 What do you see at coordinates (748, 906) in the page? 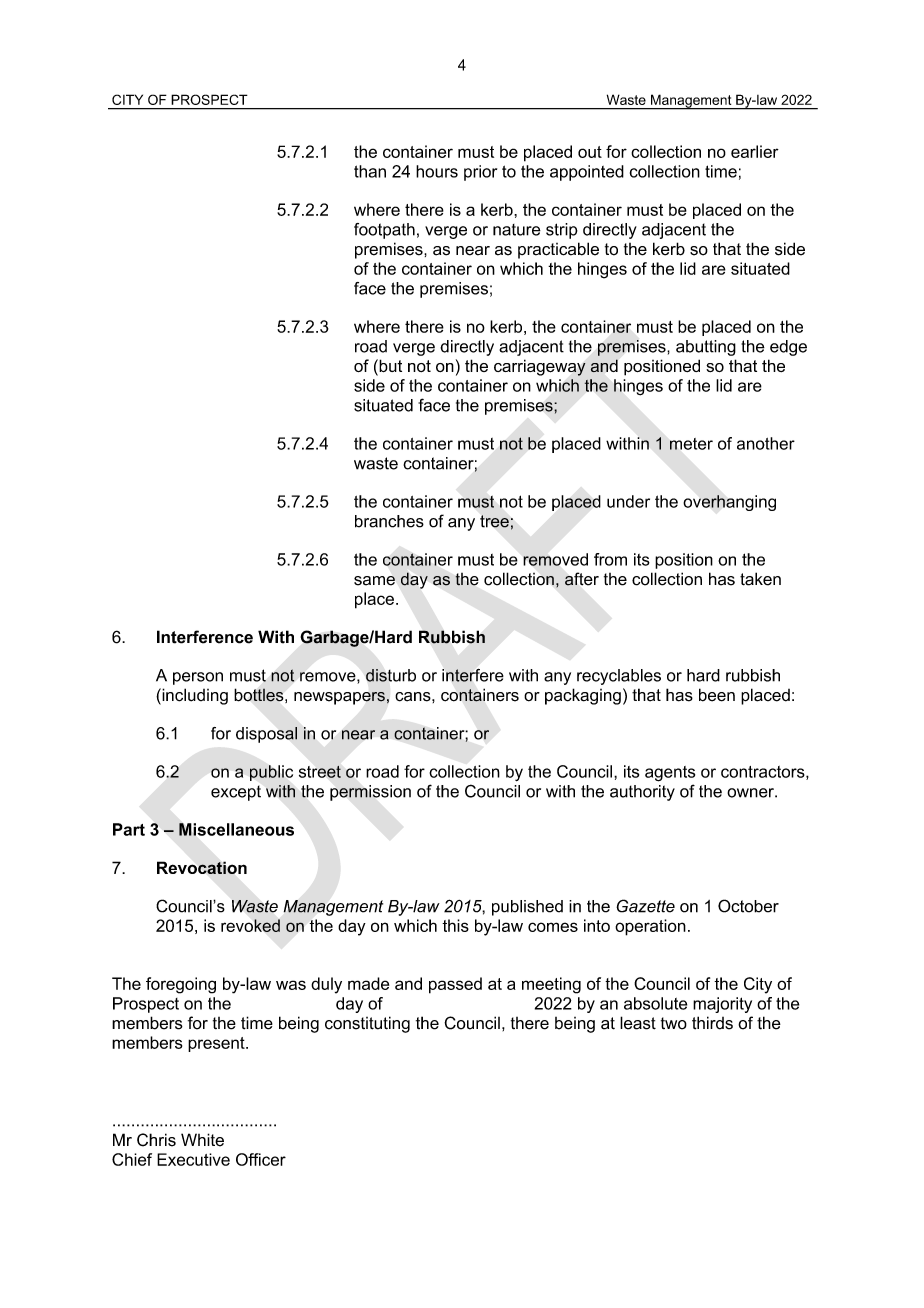
I see `October` at bounding box center [748, 906].
